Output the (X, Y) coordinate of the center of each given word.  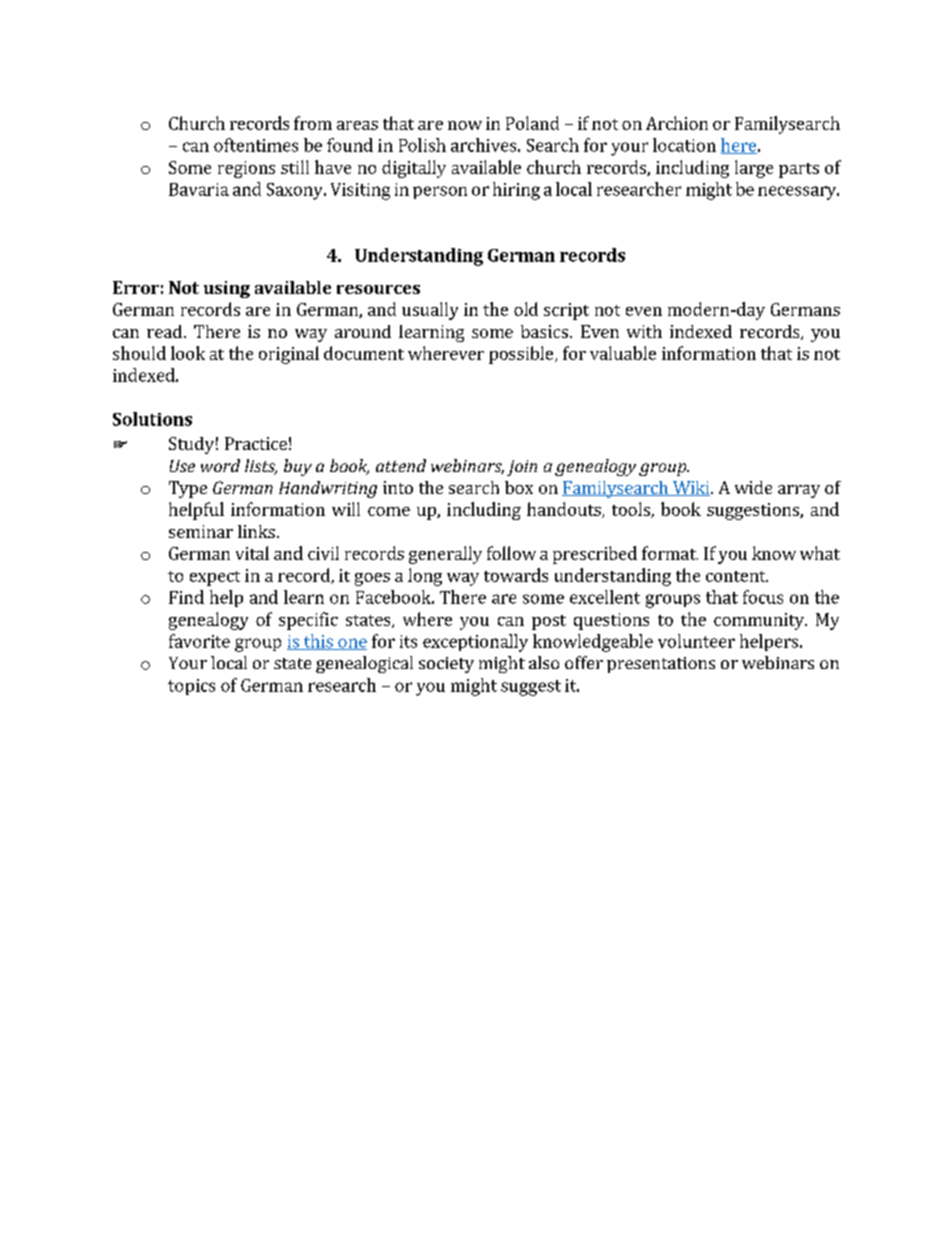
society (446, 665)
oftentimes (256, 145)
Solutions (152, 419)
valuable (623, 353)
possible (522, 355)
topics (191, 687)
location (684, 145)
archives (483, 145)
